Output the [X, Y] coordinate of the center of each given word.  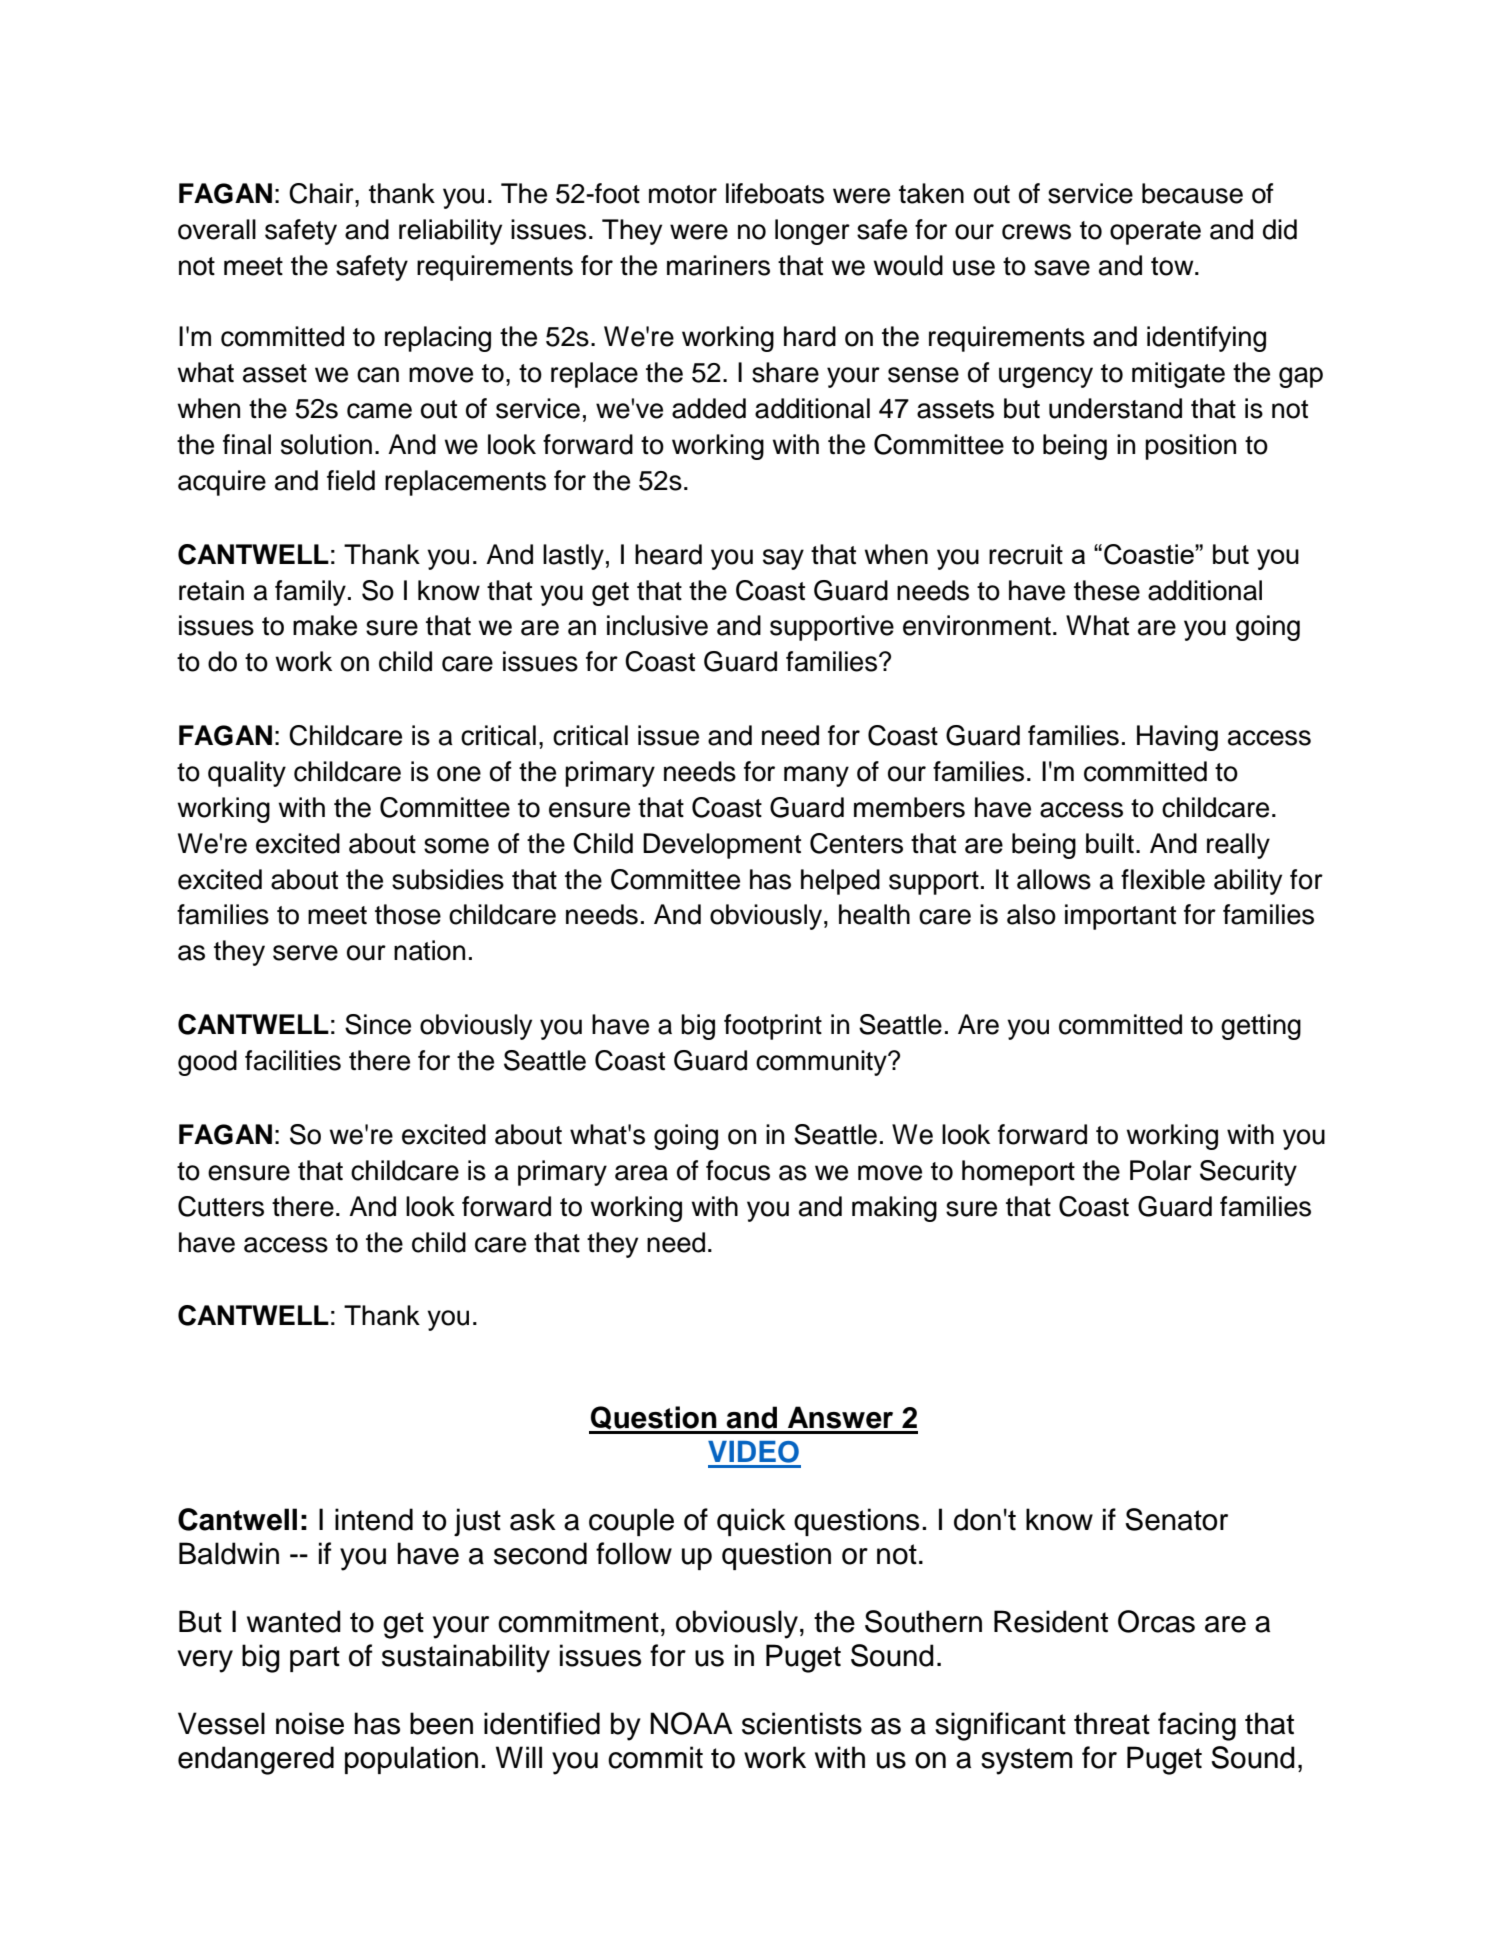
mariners [718, 265]
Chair [322, 193]
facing [1197, 1726]
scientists [802, 1723]
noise [310, 1723]
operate [1155, 233]
